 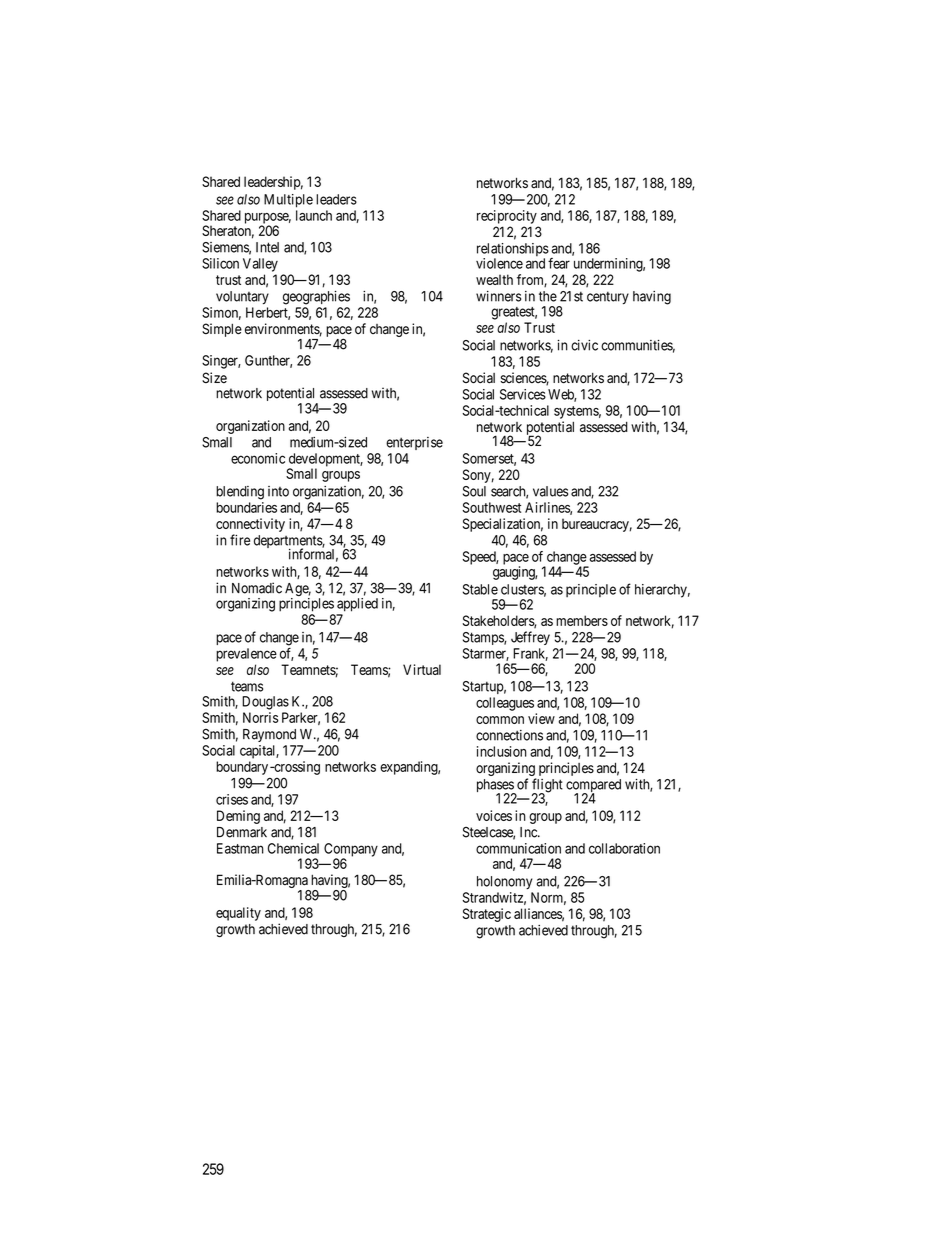 I want to click on compared, so click(x=593, y=787).
